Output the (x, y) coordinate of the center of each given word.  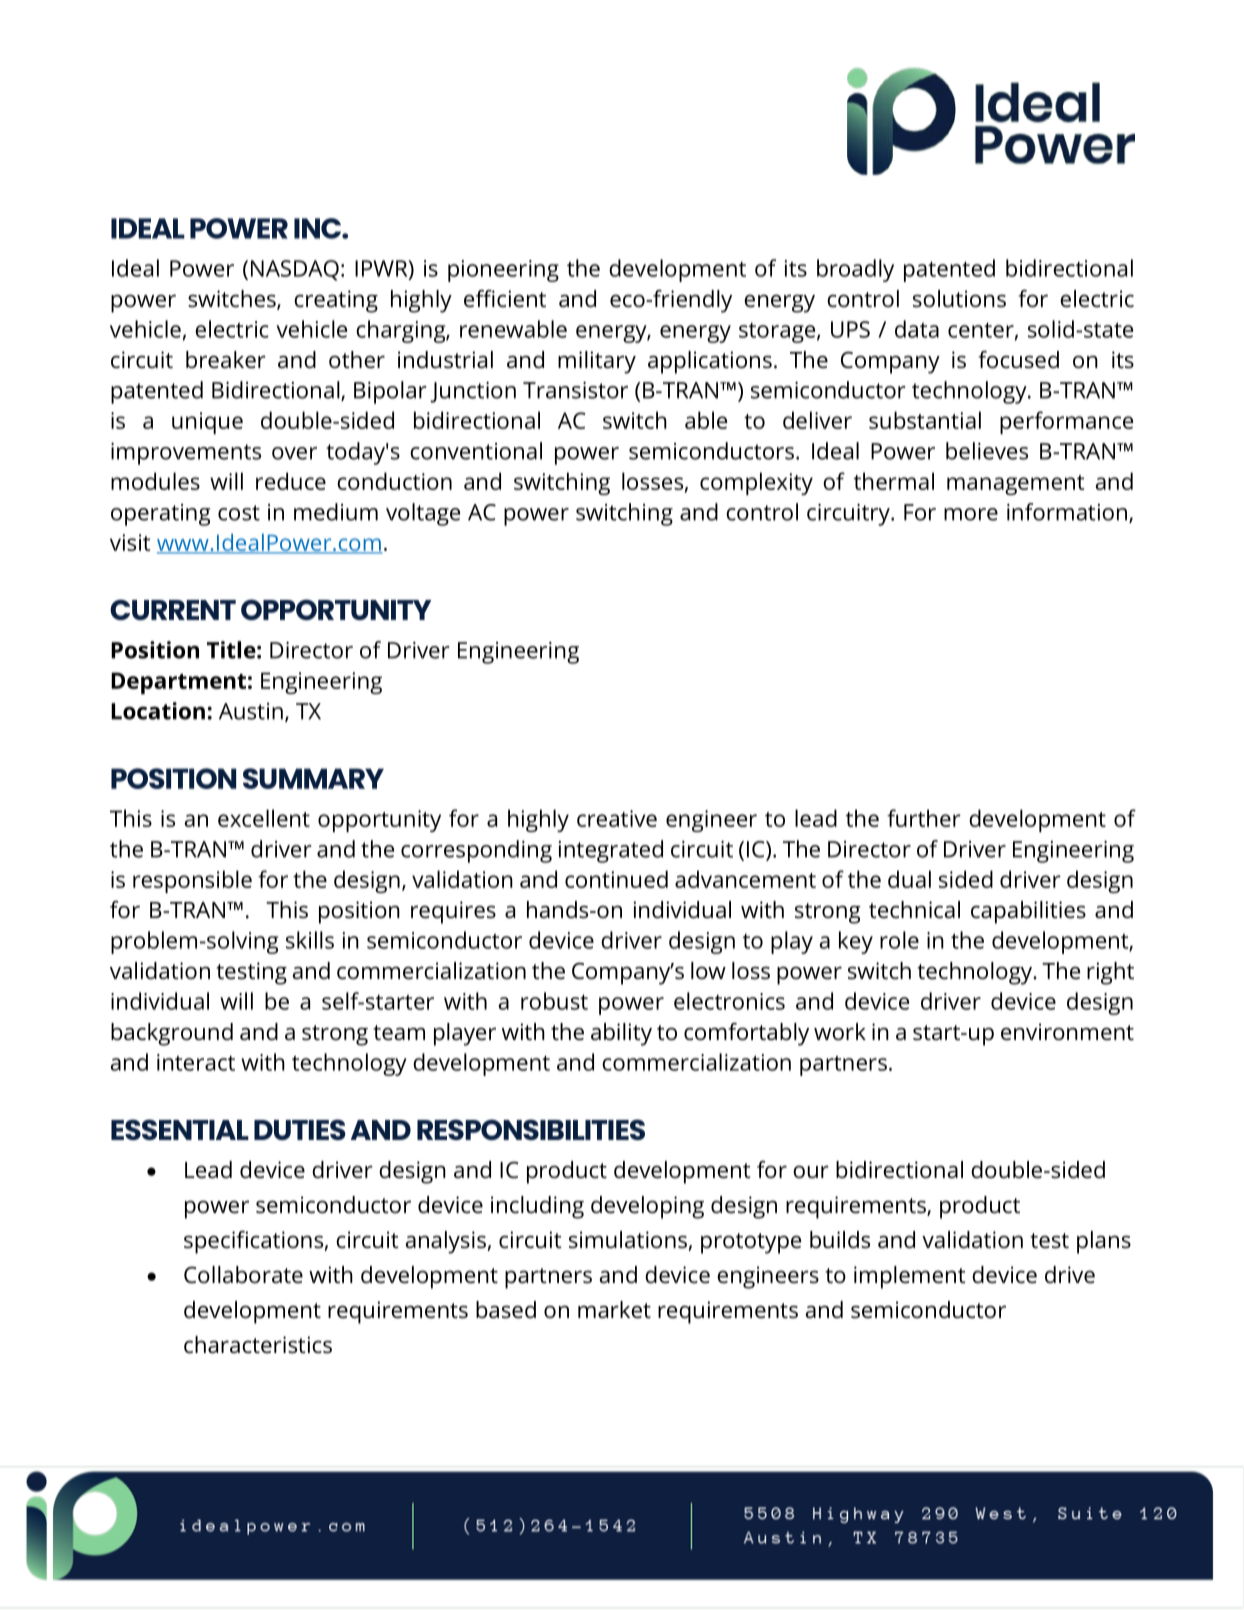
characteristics (258, 1345)
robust (554, 1001)
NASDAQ (295, 270)
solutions (959, 299)
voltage (423, 514)
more (971, 514)
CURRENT (173, 609)
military (597, 362)
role (899, 940)
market (614, 1310)
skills (310, 940)
